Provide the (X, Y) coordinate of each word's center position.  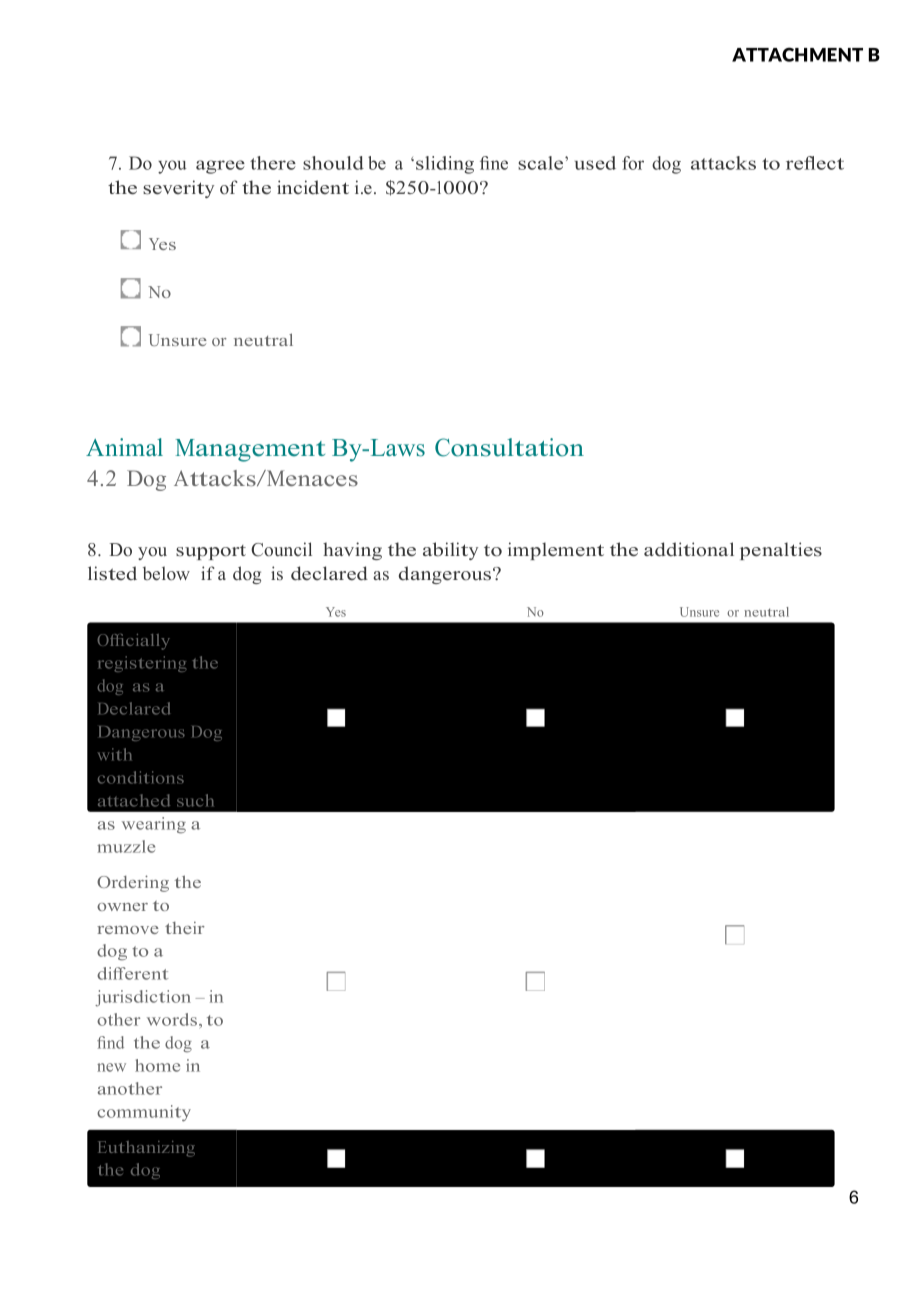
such (195, 800)
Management (250, 450)
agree (220, 167)
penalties (781, 551)
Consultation (509, 447)
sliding (445, 165)
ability (450, 551)
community (144, 1113)
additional (689, 549)
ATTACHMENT (797, 54)
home (157, 1065)
